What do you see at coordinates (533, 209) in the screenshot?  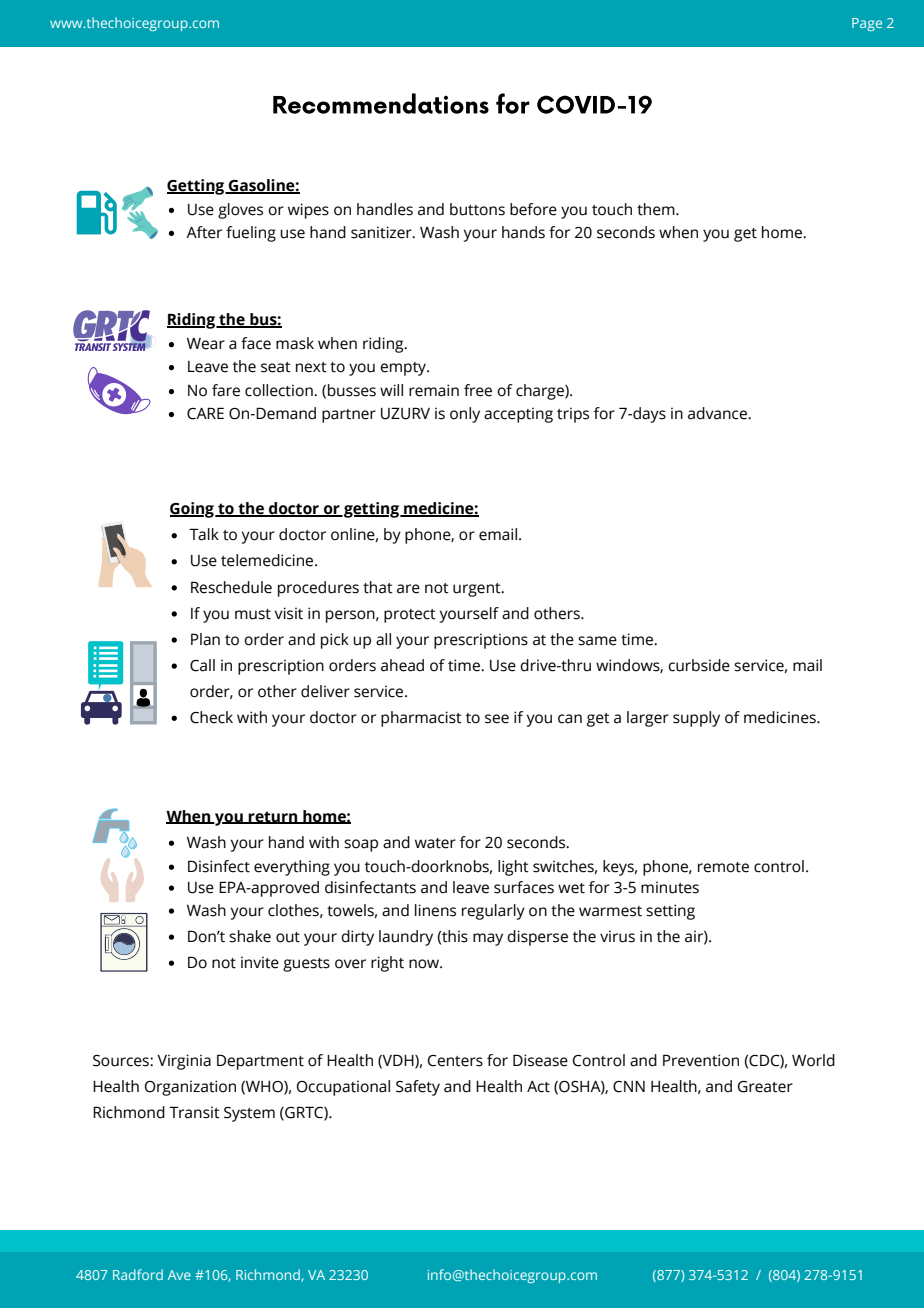 I see `before` at bounding box center [533, 209].
